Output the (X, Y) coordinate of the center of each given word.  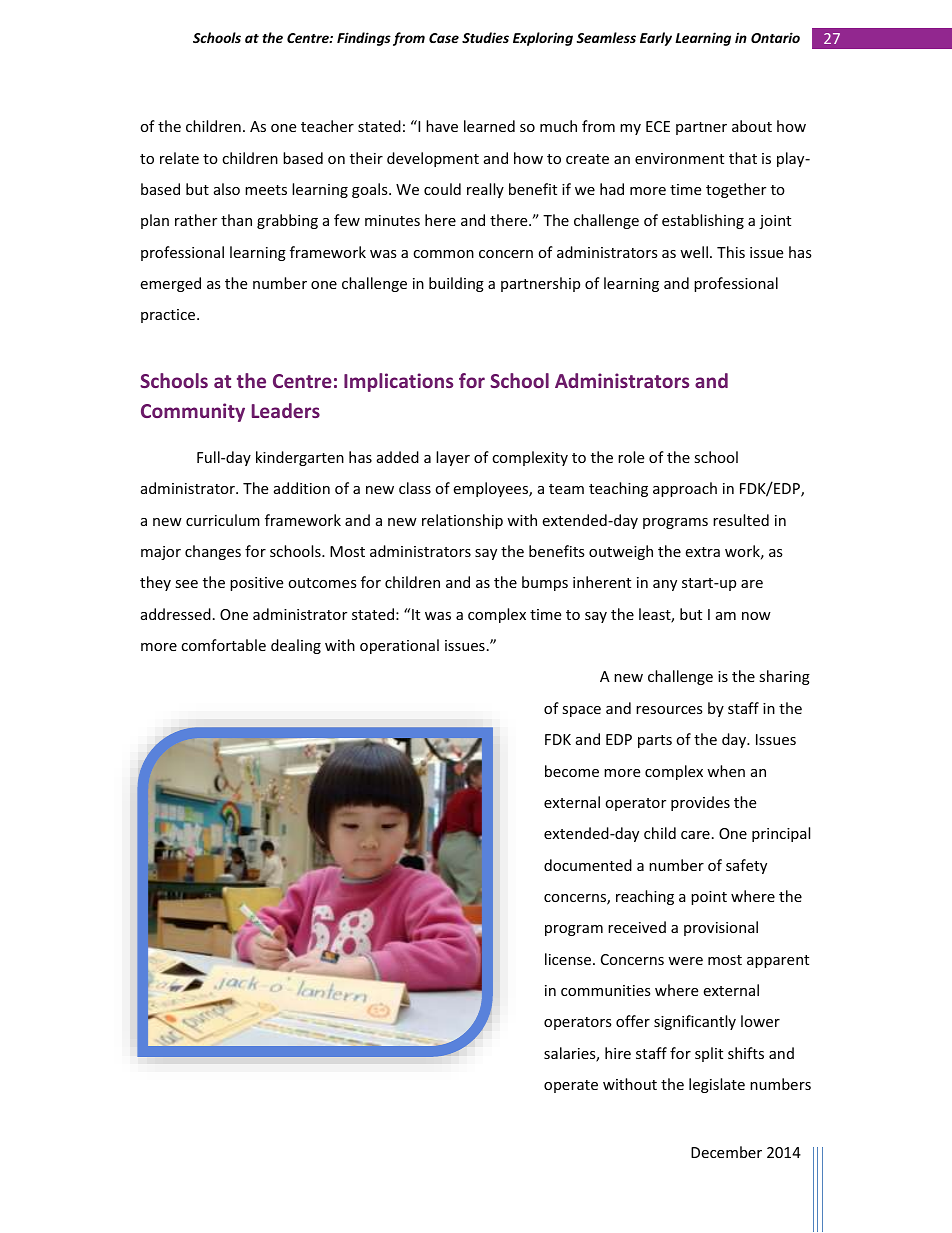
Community (193, 412)
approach (685, 489)
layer (453, 458)
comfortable (223, 645)
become (572, 771)
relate (179, 158)
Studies (485, 37)
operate (571, 1086)
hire (618, 1053)
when (726, 771)
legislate (717, 1085)
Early (656, 39)
